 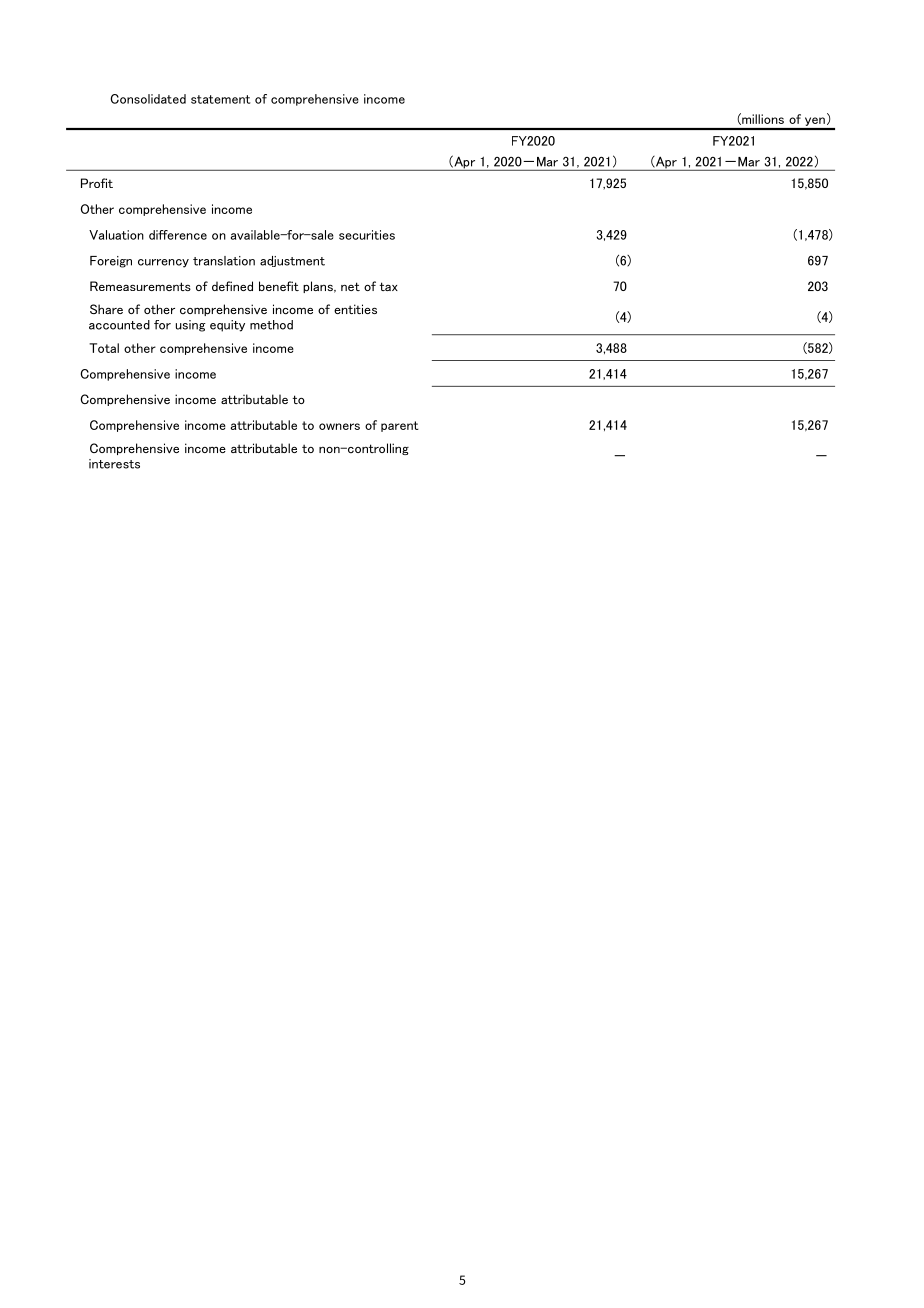 I want to click on Consolidated, so click(x=148, y=99).
